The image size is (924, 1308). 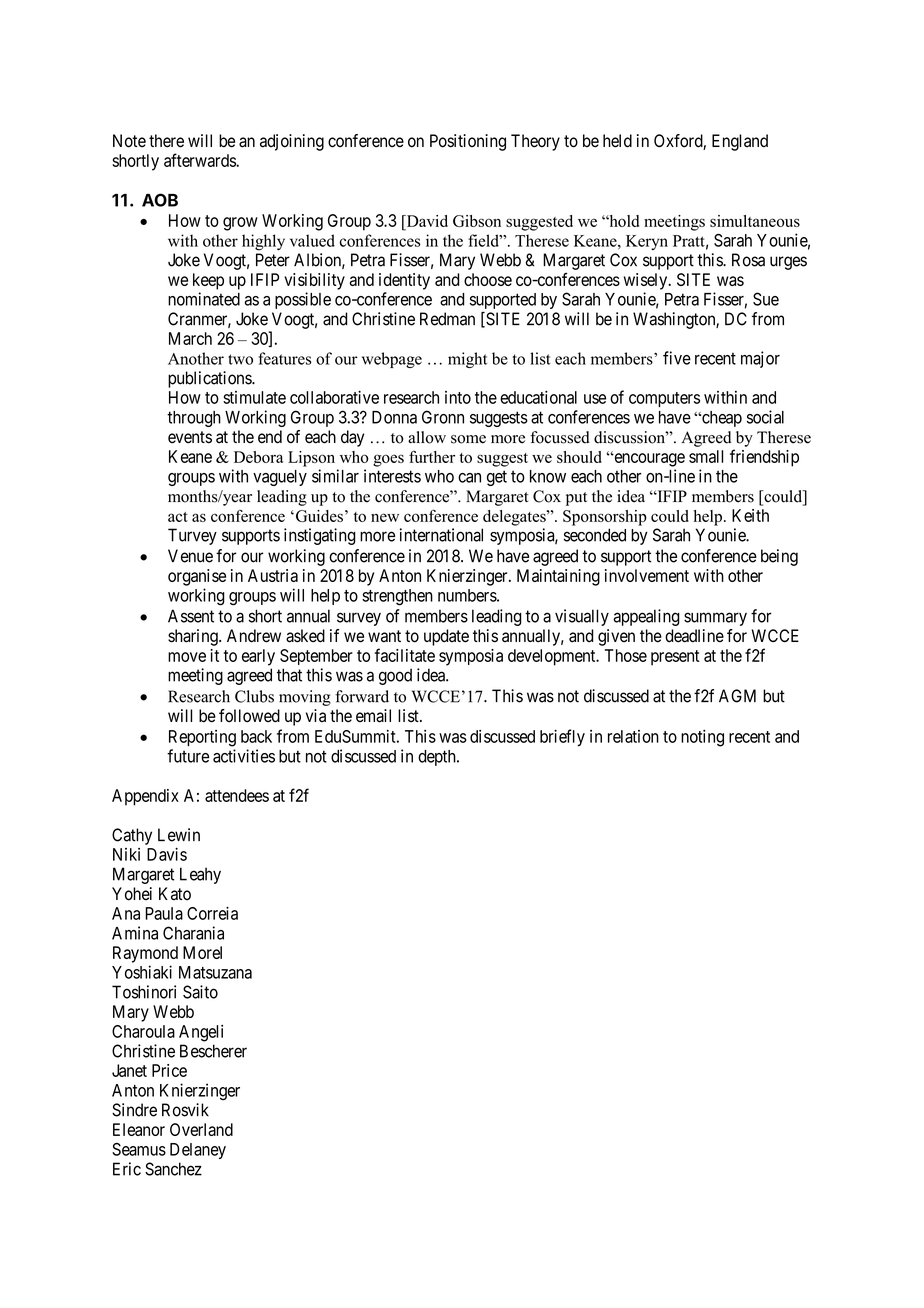 What do you see at coordinates (468, 142) in the page?
I see `Positioning` at bounding box center [468, 142].
